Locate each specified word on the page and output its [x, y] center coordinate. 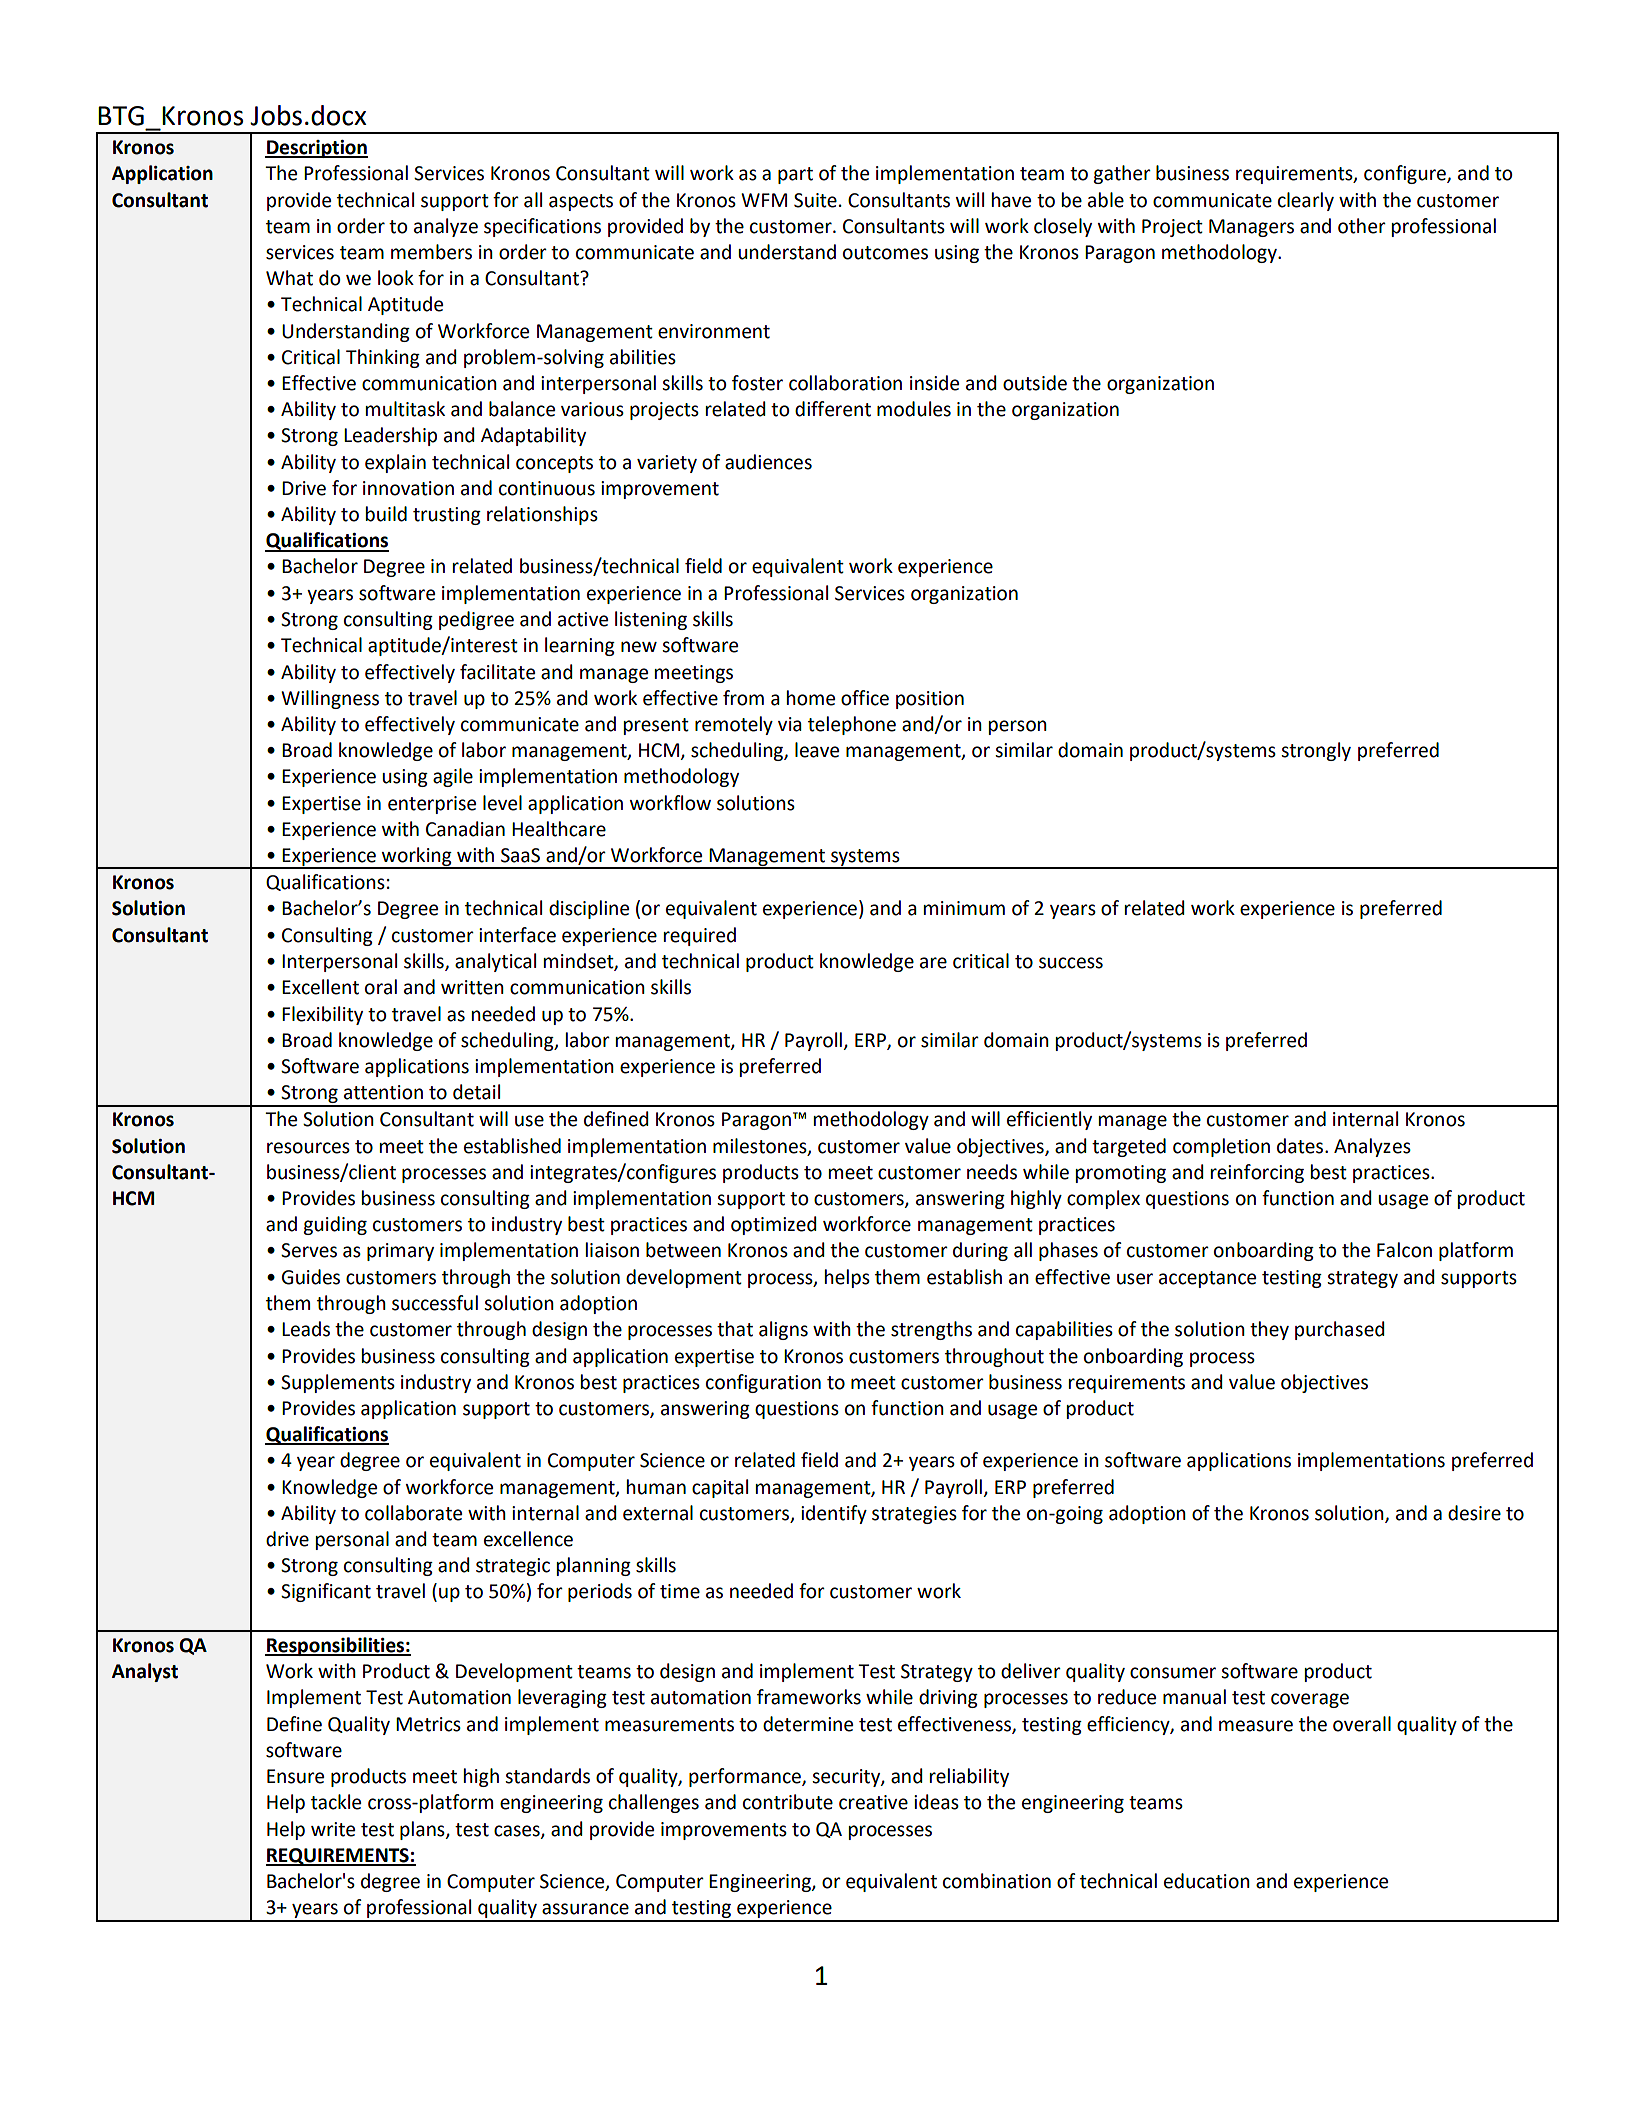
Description [316, 149]
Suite [815, 200]
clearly [1306, 201]
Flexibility [322, 1015]
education [1207, 1881]
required [700, 936]
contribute [788, 1802]
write [333, 1829]
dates [1301, 1146]
